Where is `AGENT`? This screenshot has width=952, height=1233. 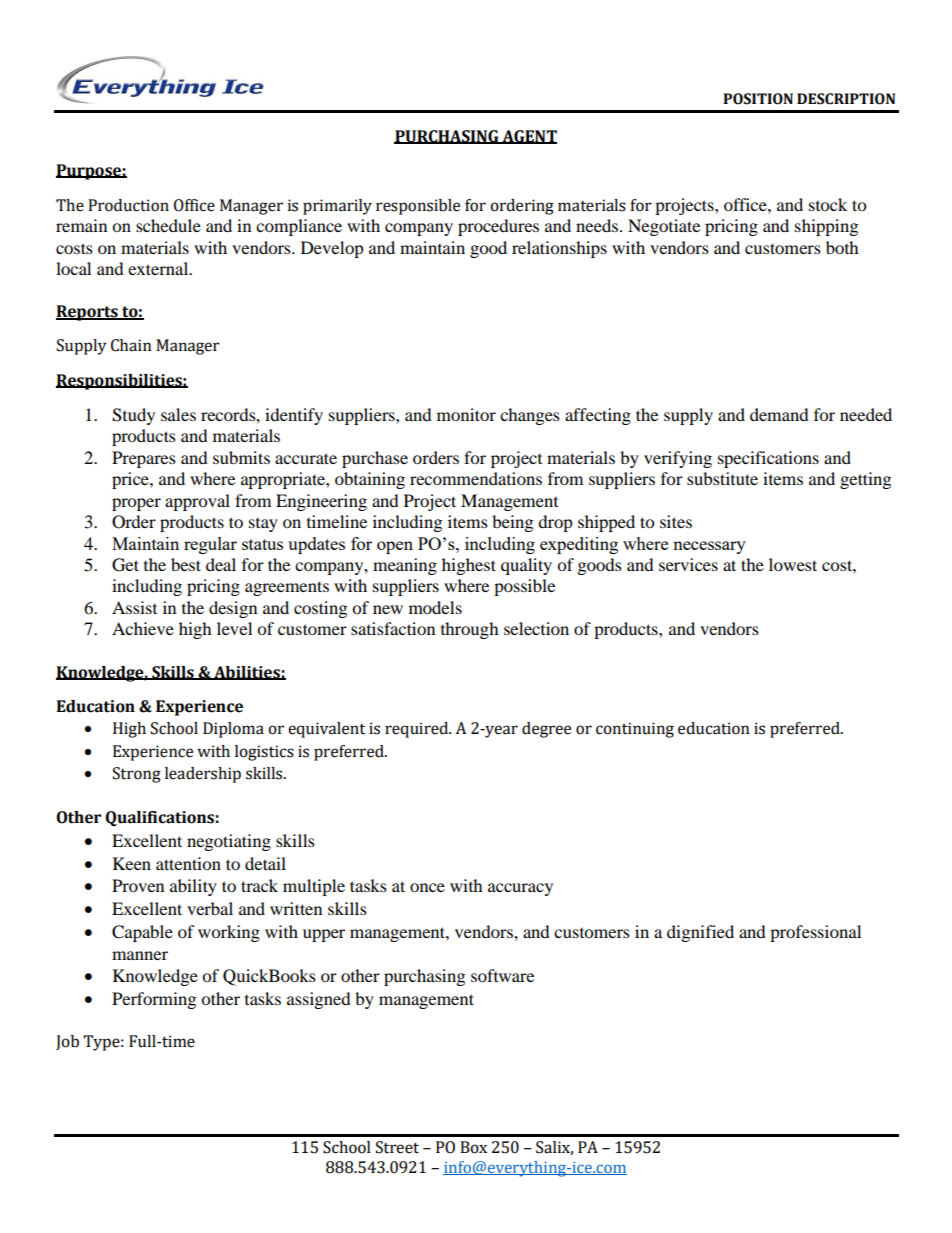 AGENT is located at coordinates (528, 137).
